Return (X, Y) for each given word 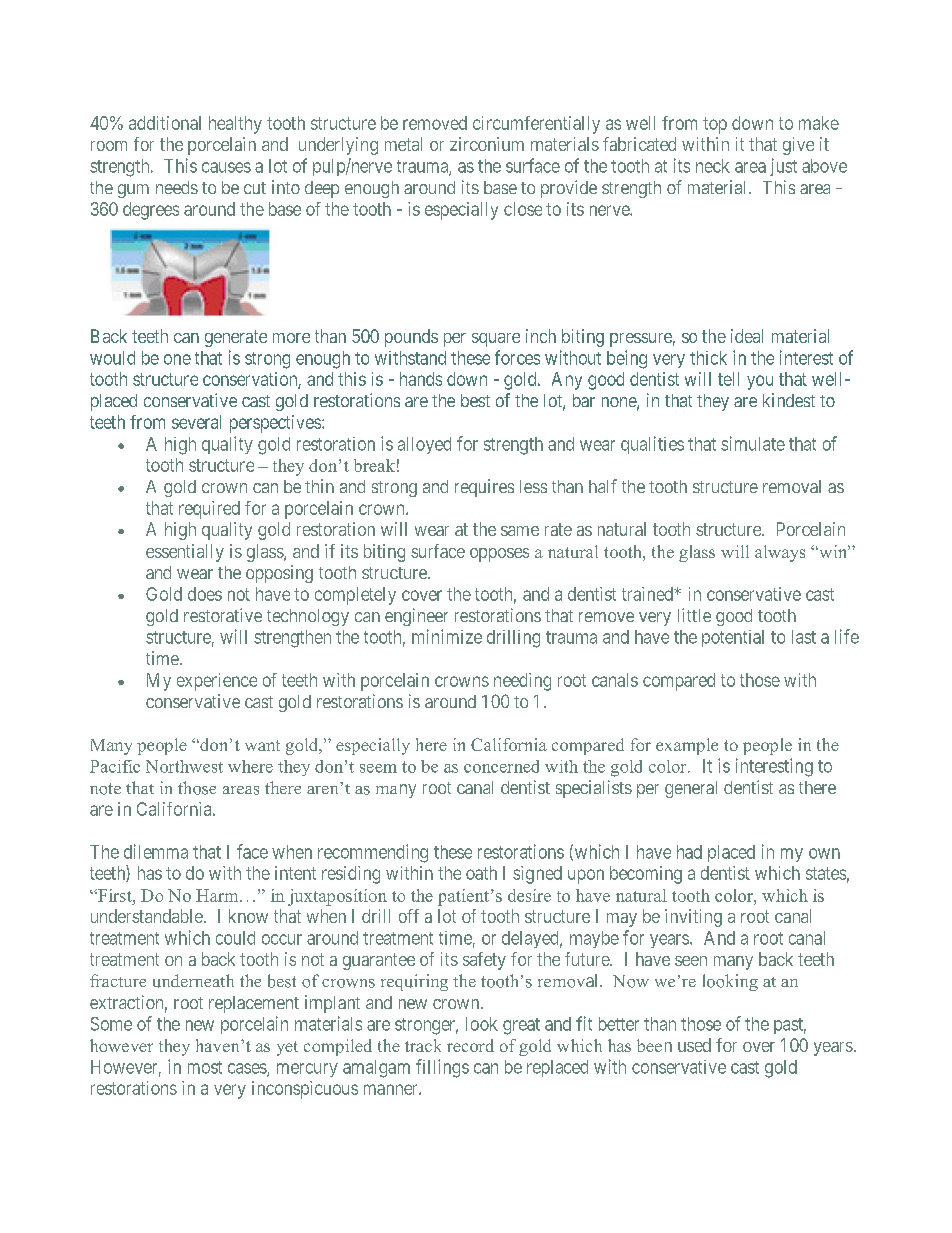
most (205, 1067)
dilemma (156, 851)
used (694, 1045)
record (470, 1045)
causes (226, 167)
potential (733, 638)
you (760, 382)
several (196, 422)
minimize (447, 636)
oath (481, 873)
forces (517, 357)
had (689, 852)
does (205, 594)
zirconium (487, 144)
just (783, 167)
